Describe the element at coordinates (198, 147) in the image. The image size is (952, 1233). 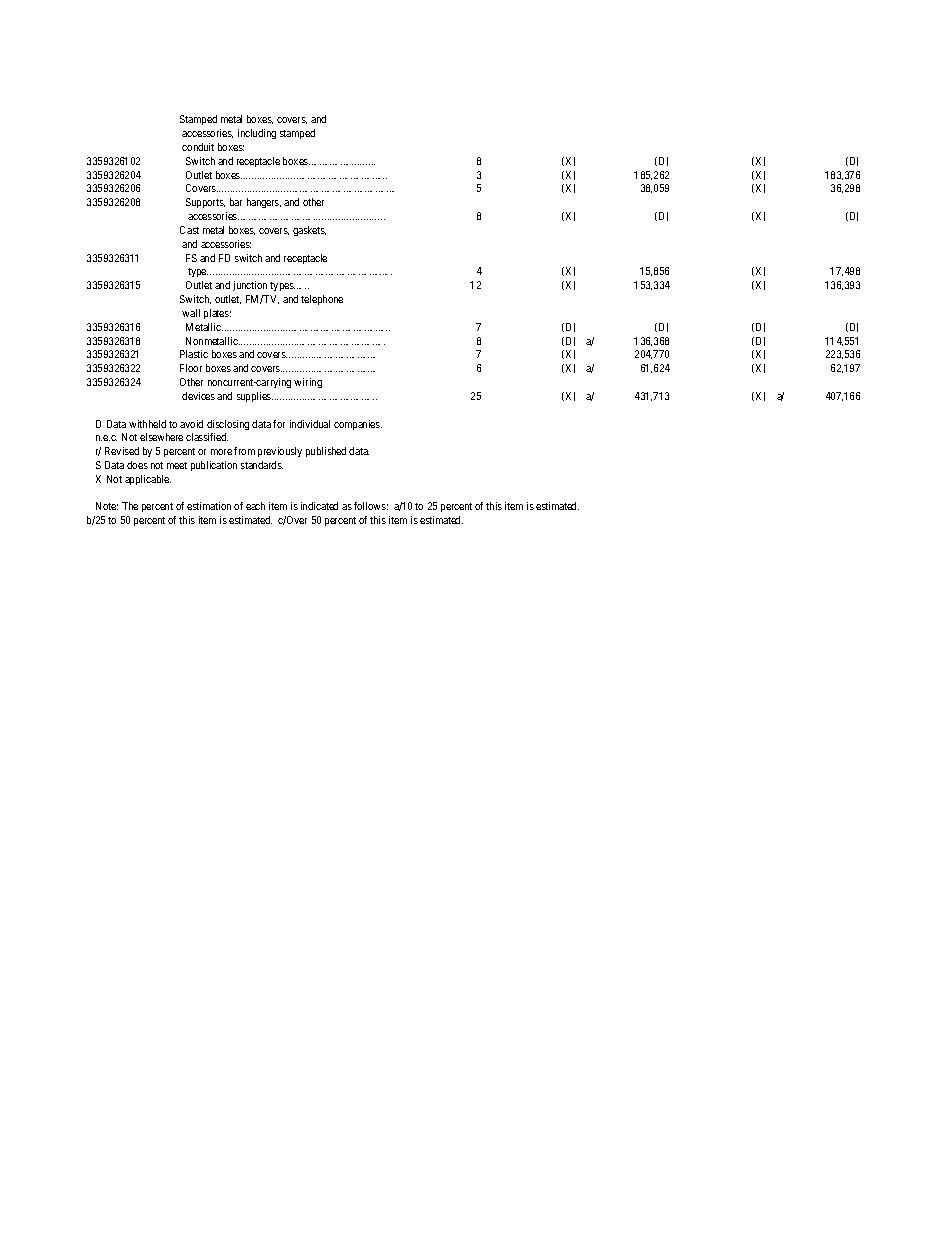
I see `conduit` at that location.
